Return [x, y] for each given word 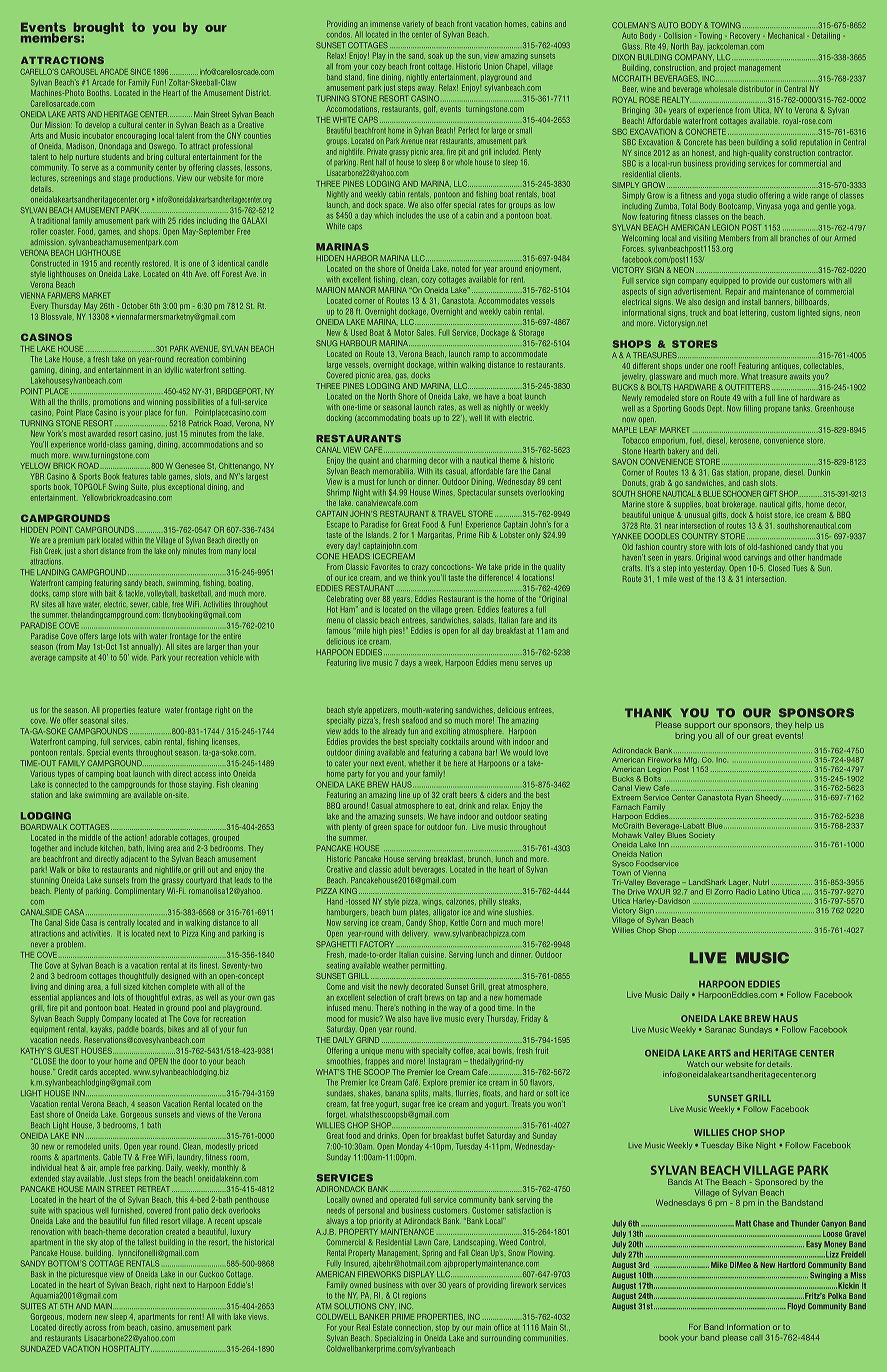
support [700, 726]
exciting [447, 732]
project [725, 68]
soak [435, 56]
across [95, 1328]
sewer [139, 604]
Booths [99, 93]
